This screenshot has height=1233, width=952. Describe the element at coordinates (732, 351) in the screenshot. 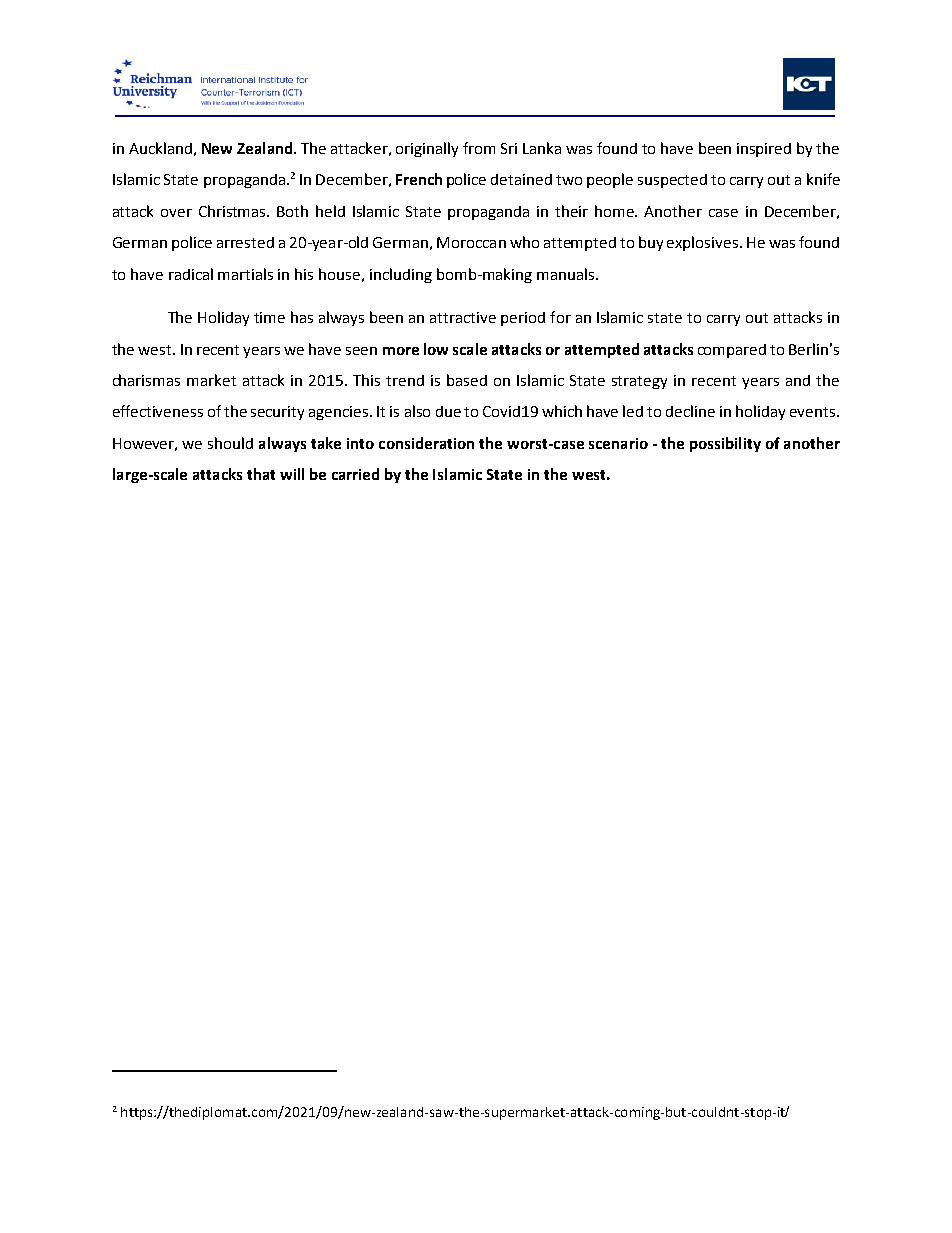

I see `compared` at that location.
